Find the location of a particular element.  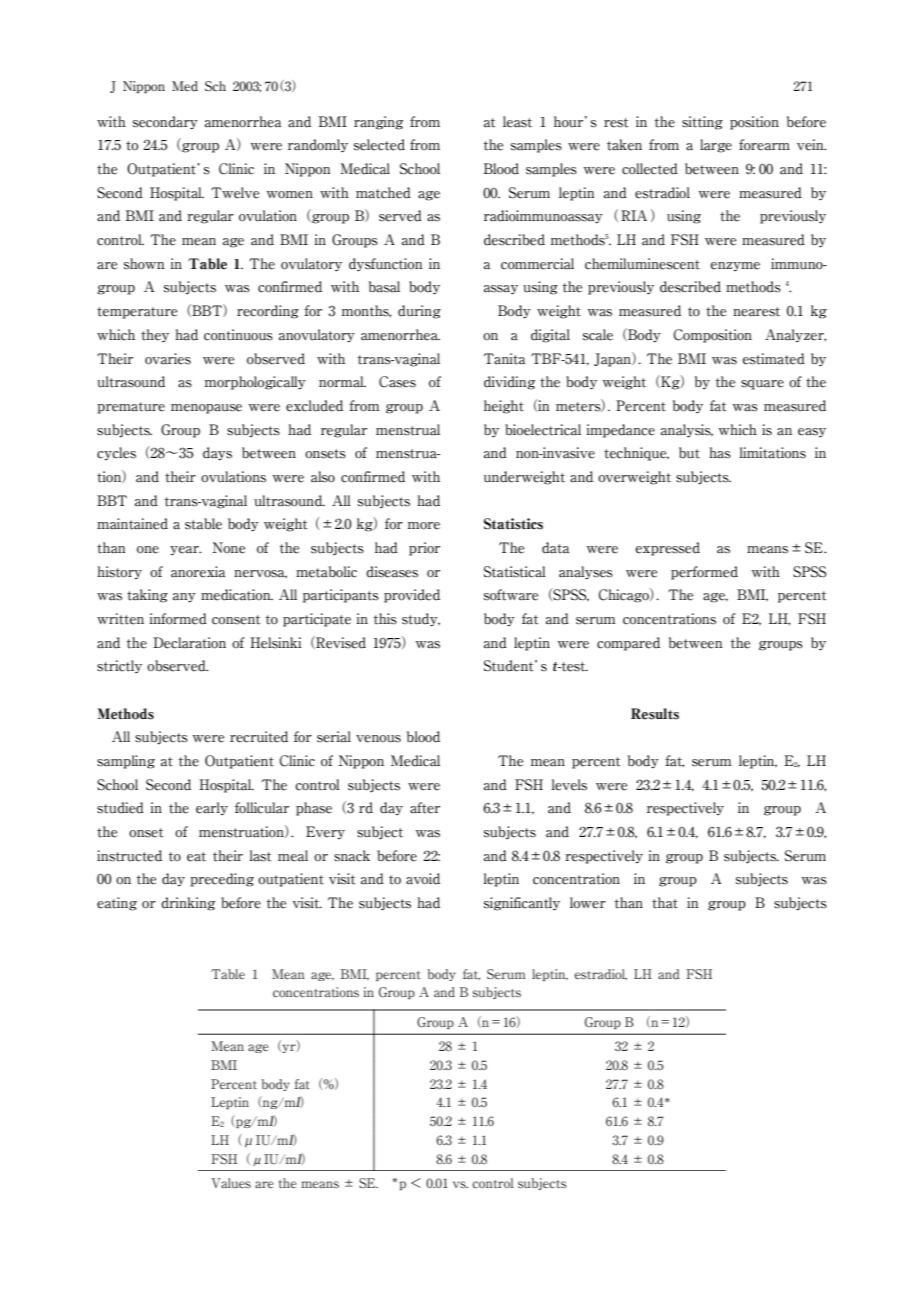

after is located at coordinates (425, 808).
